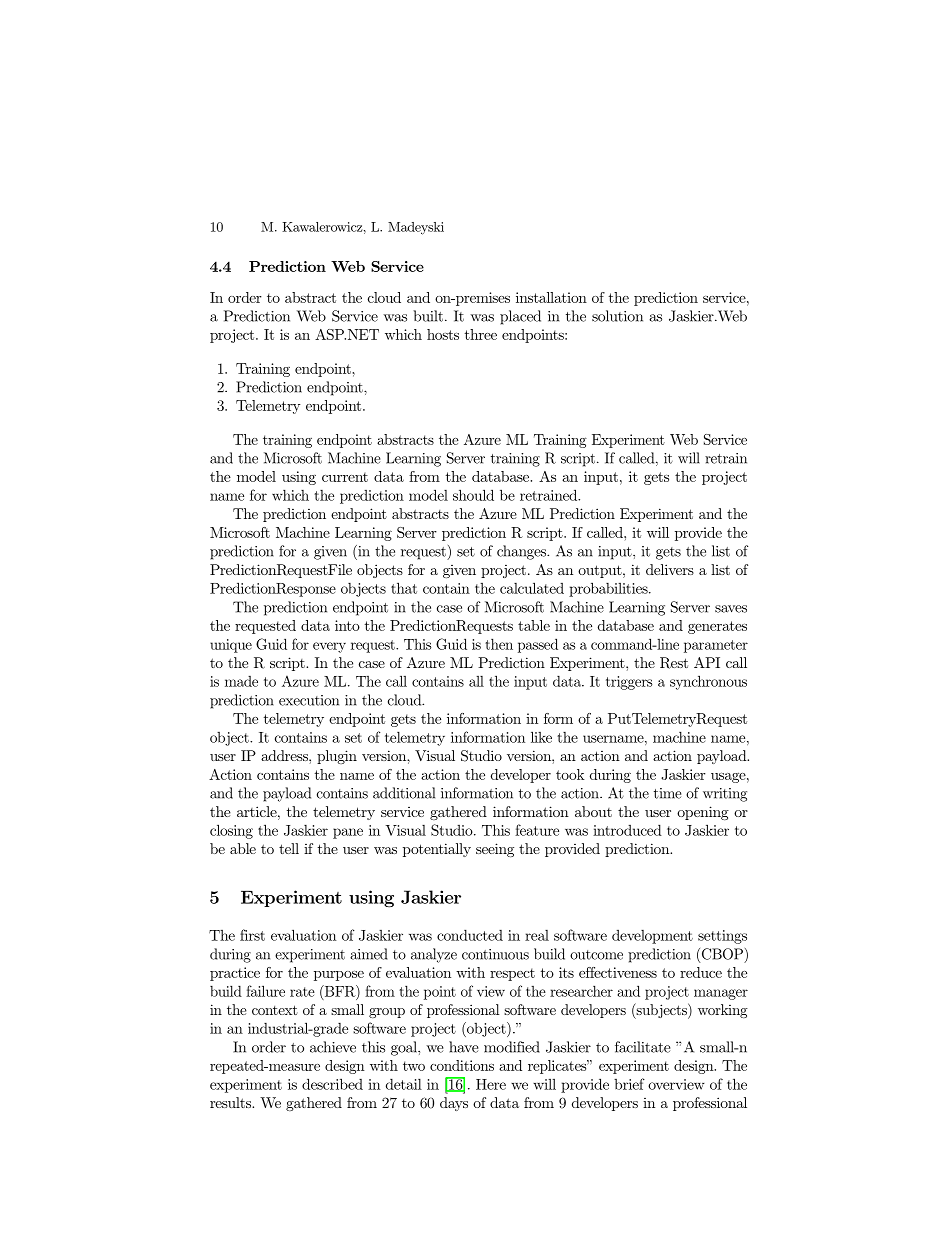 Image resolution: width=952 pixels, height=1233 pixels. What do you see at coordinates (629, 1084) in the screenshot?
I see `brief` at bounding box center [629, 1084].
